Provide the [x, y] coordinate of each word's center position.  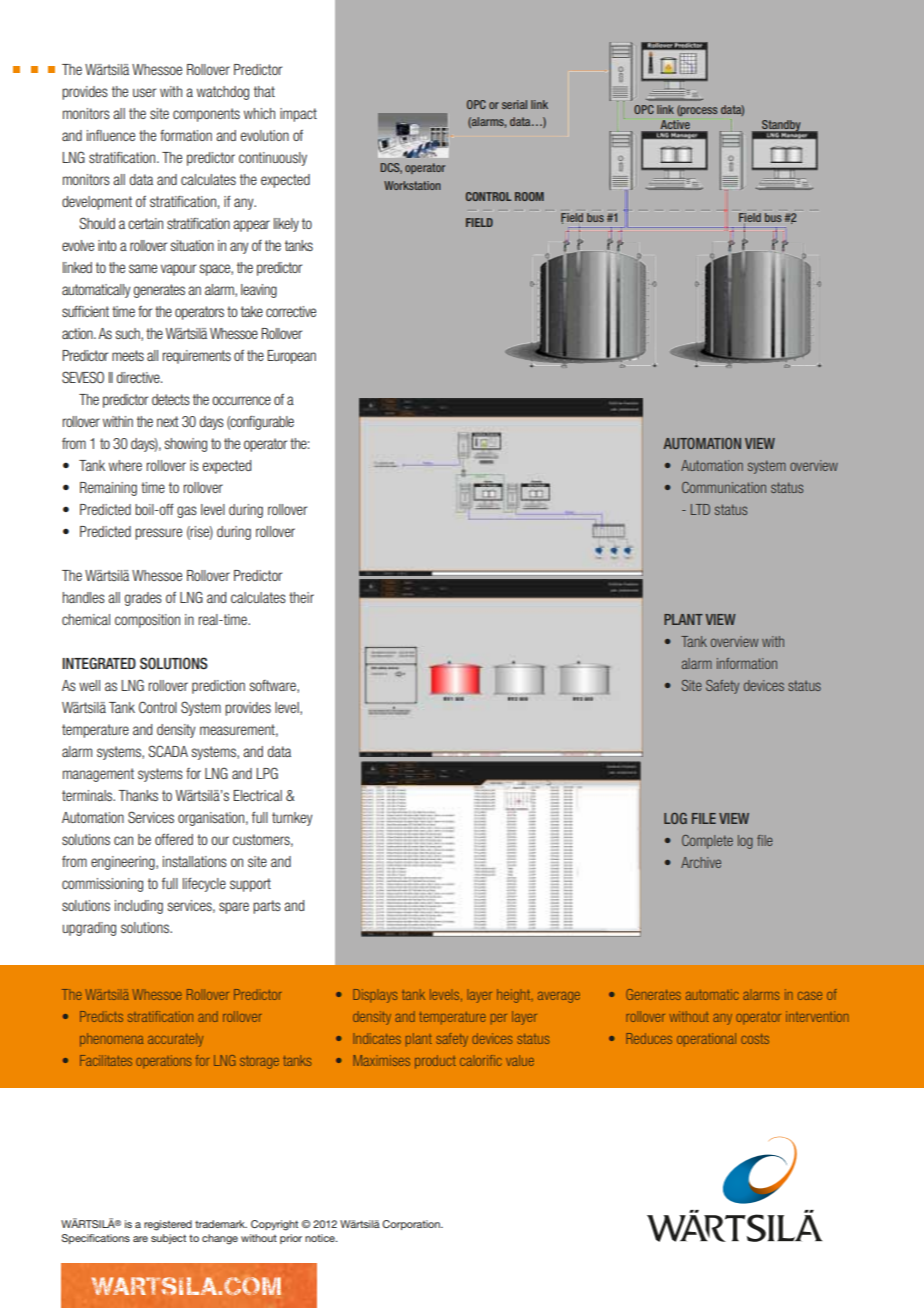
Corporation [412, 1225]
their [301, 597]
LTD [700, 509]
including [139, 907]
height [515, 996]
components [206, 115]
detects [171, 399]
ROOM [529, 196]
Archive [701, 862]
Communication [724, 487]
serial [514, 104]
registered [168, 1225]
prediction [218, 687]
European [291, 357]
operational [706, 1040]
